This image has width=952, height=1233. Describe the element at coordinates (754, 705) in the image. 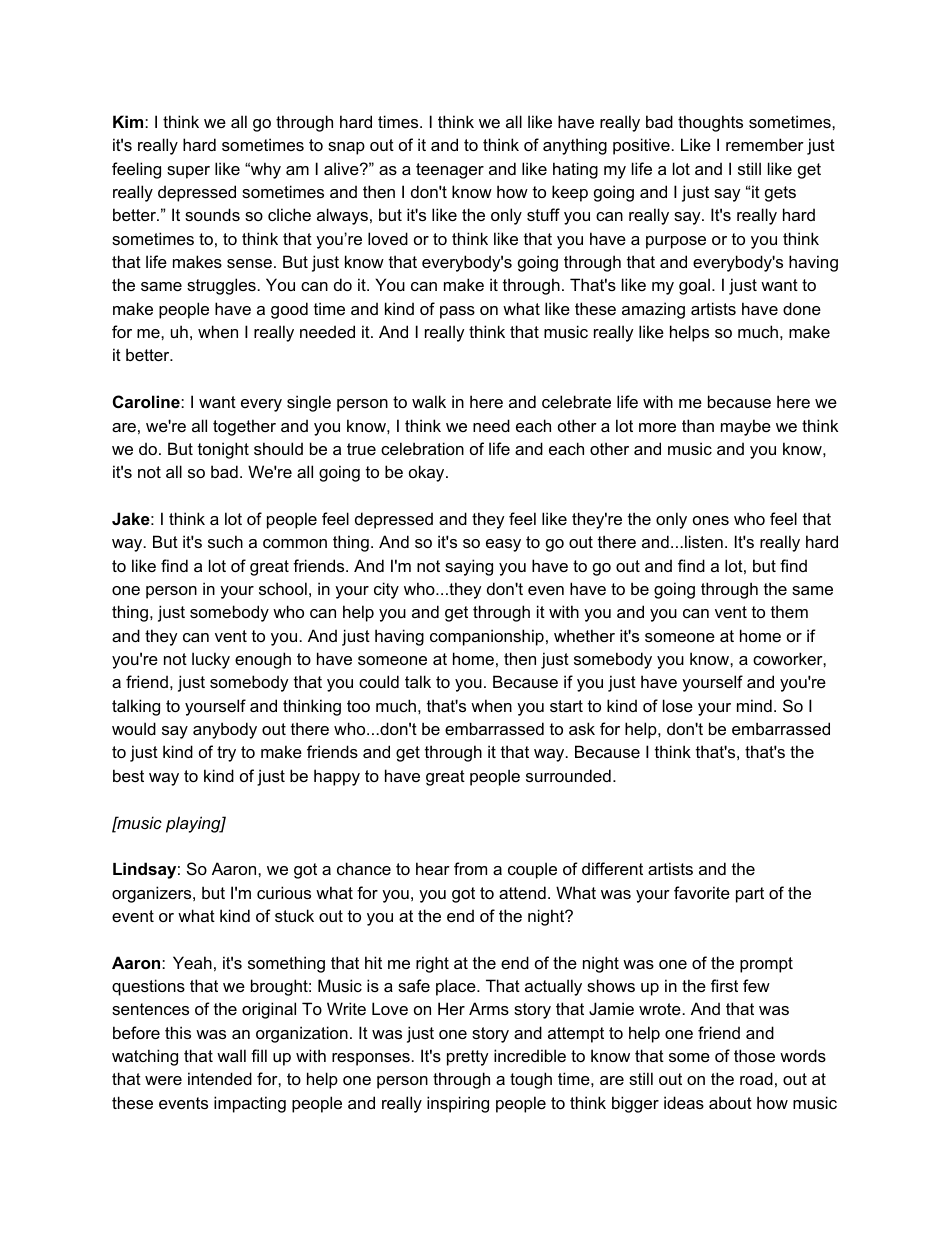

I see `mind` at that location.
